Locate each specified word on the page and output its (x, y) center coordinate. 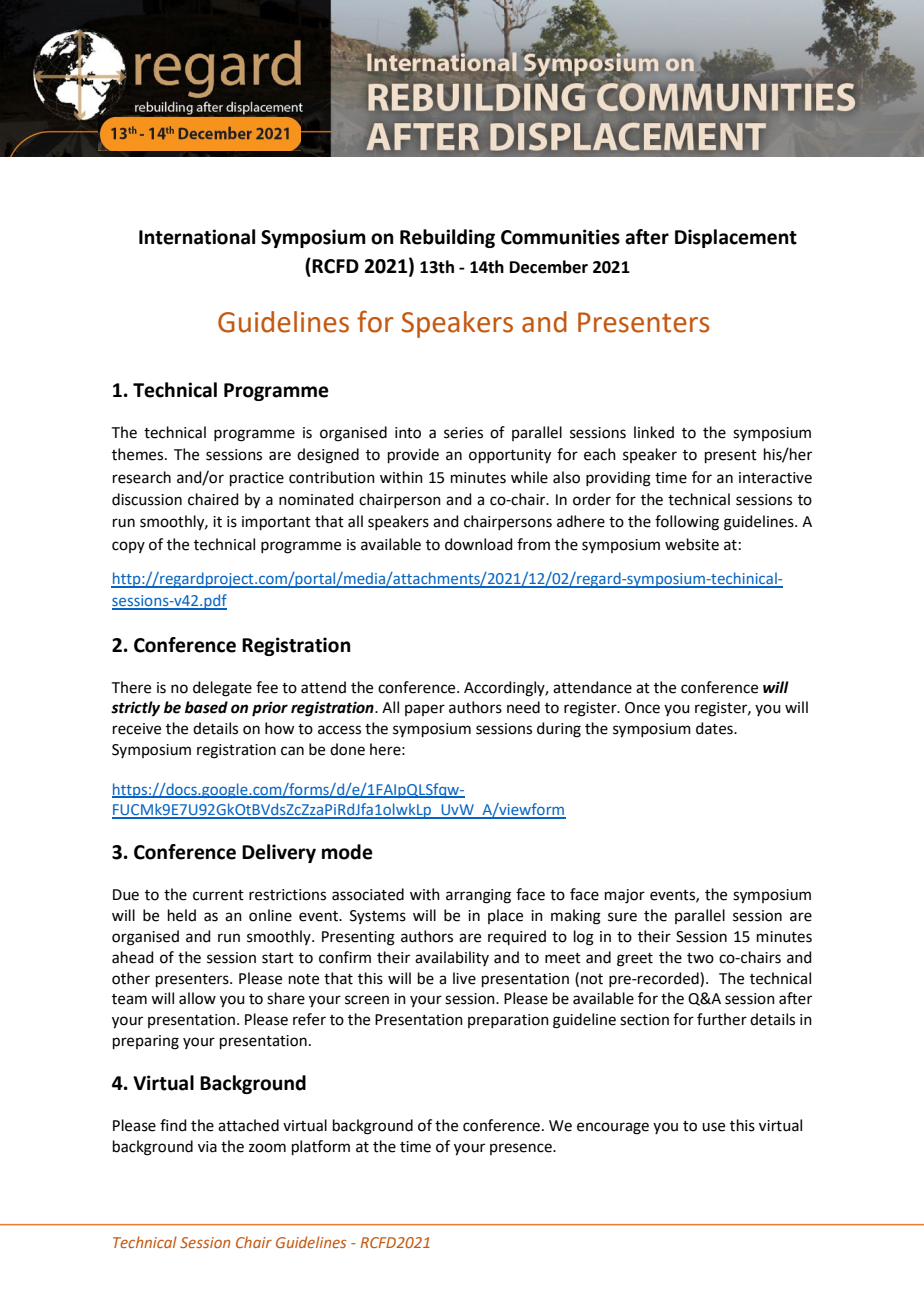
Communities (560, 237)
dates (715, 728)
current (218, 895)
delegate (222, 689)
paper (425, 710)
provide (413, 455)
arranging (478, 896)
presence (522, 1149)
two (700, 958)
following (687, 523)
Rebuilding (447, 238)
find (173, 1125)
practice (257, 479)
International (197, 237)
